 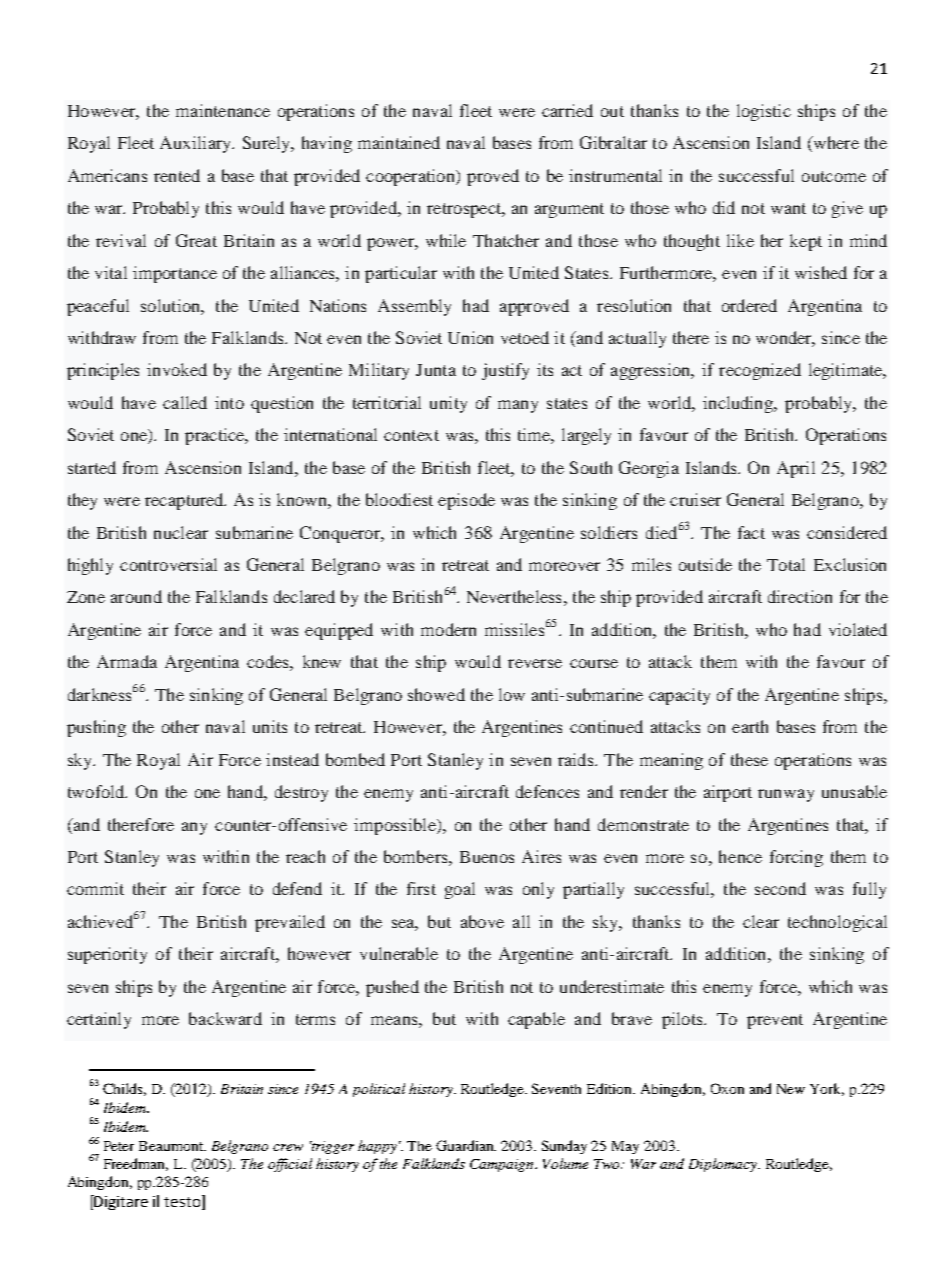 What do you see at coordinates (503, 1165) in the screenshot?
I see `Campaign` at bounding box center [503, 1165].
